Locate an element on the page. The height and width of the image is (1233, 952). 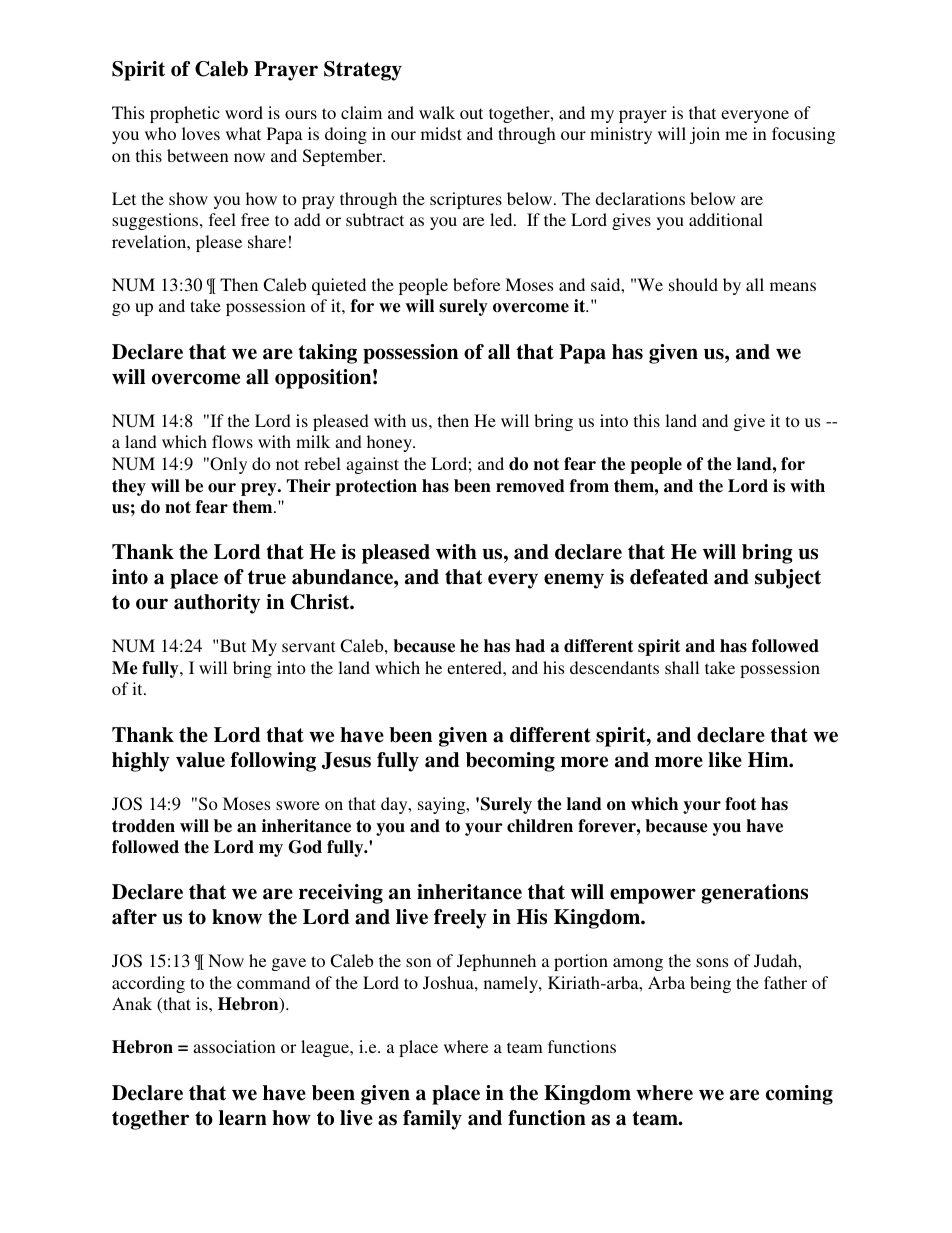
defeated is located at coordinates (669, 577).
